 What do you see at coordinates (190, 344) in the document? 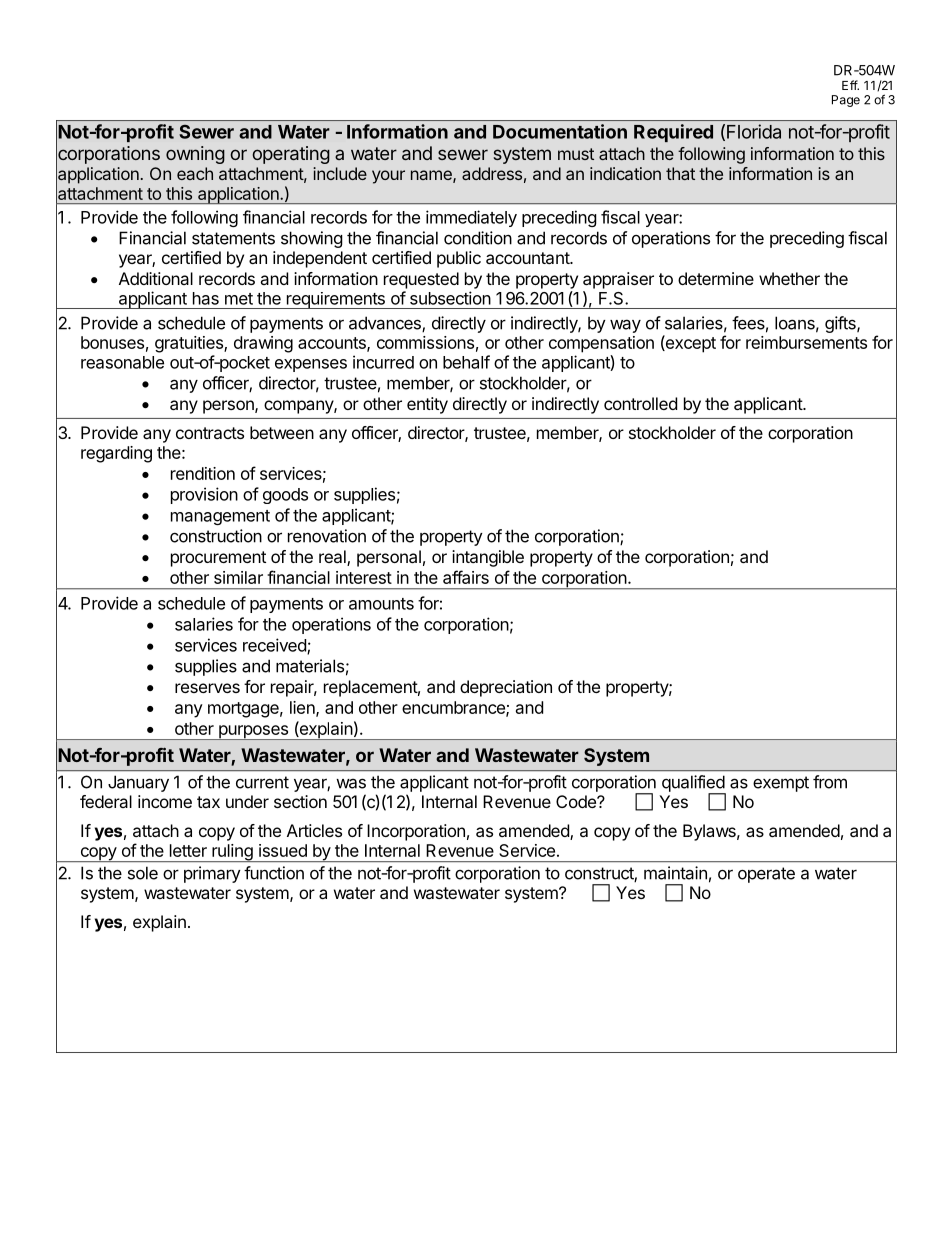
I see `gratuities` at bounding box center [190, 344].
